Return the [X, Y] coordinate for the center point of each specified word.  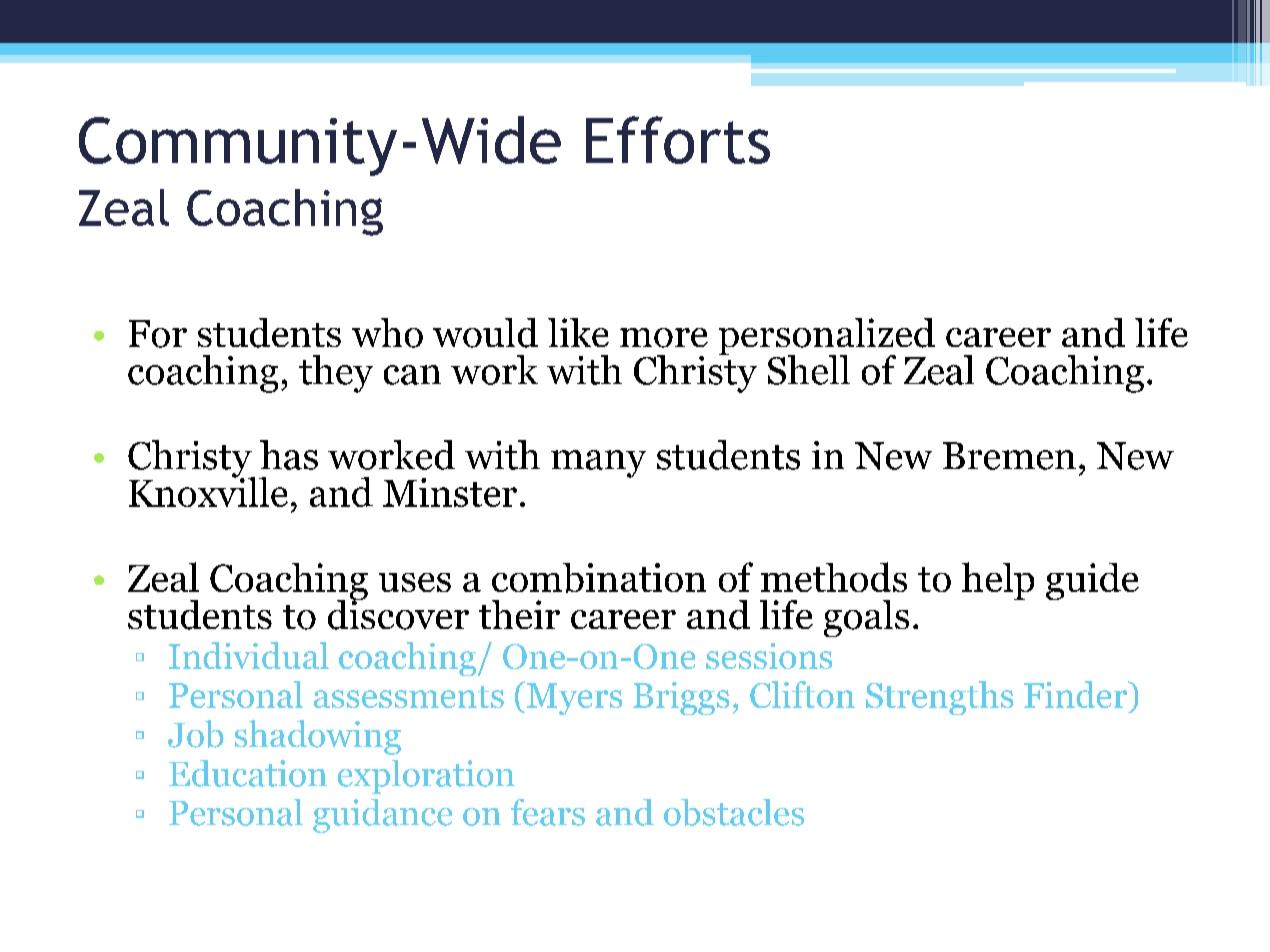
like [578, 332]
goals [866, 618]
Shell [809, 370]
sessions [769, 656]
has [289, 455]
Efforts [678, 140]
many [598, 464]
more [664, 338]
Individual [249, 655]
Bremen [1009, 456]
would [485, 333]
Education [248, 773]
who [387, 333]
